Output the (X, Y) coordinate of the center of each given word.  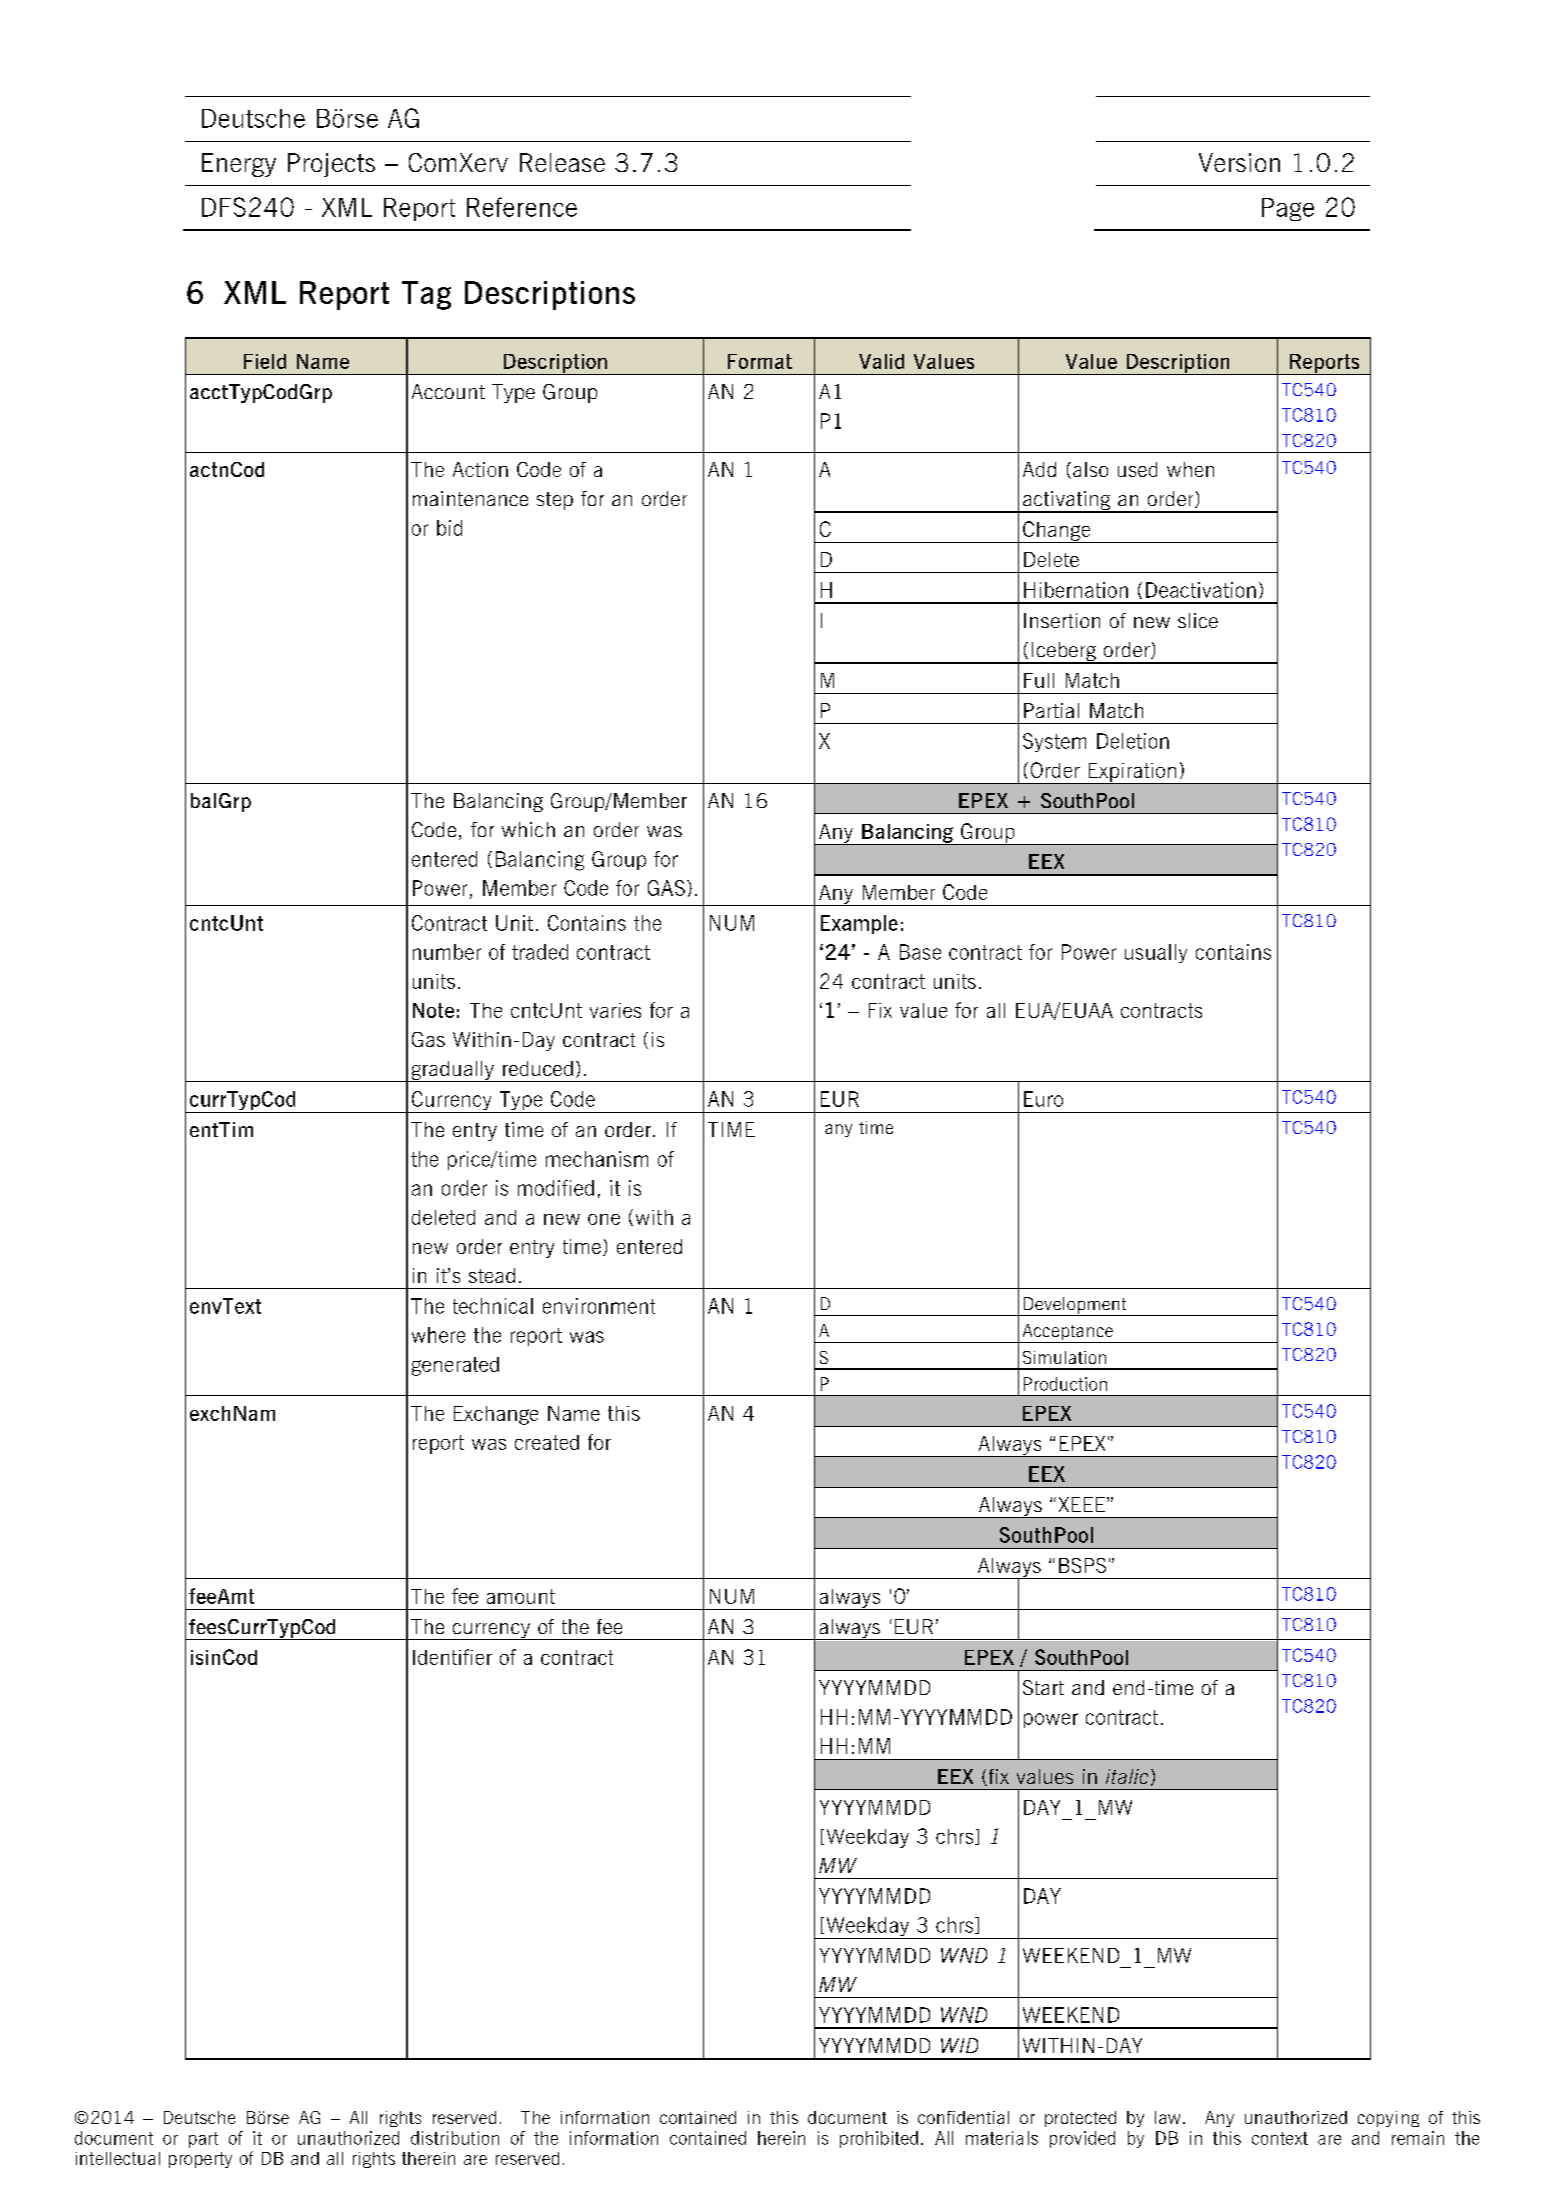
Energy (239, 165)
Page (1288, 209)
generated (455, 1366)
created (547, 1442)
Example (859, 924)
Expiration (1132, 773)
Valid (881, 361)
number (447, 952)
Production (1065, 1384)
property (200, 2160)
